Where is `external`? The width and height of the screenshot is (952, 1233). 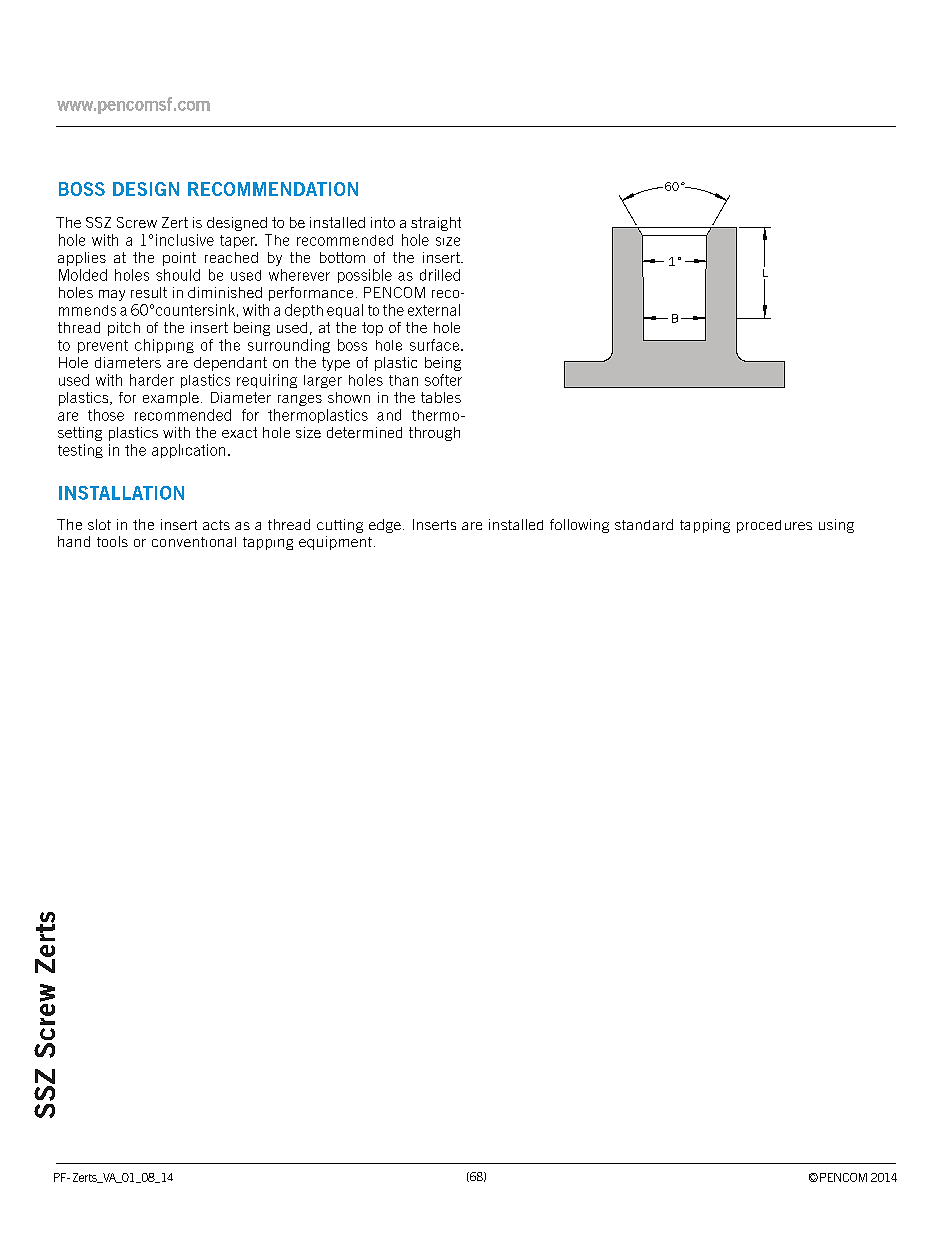
external is located at coordinates (434, 310).
